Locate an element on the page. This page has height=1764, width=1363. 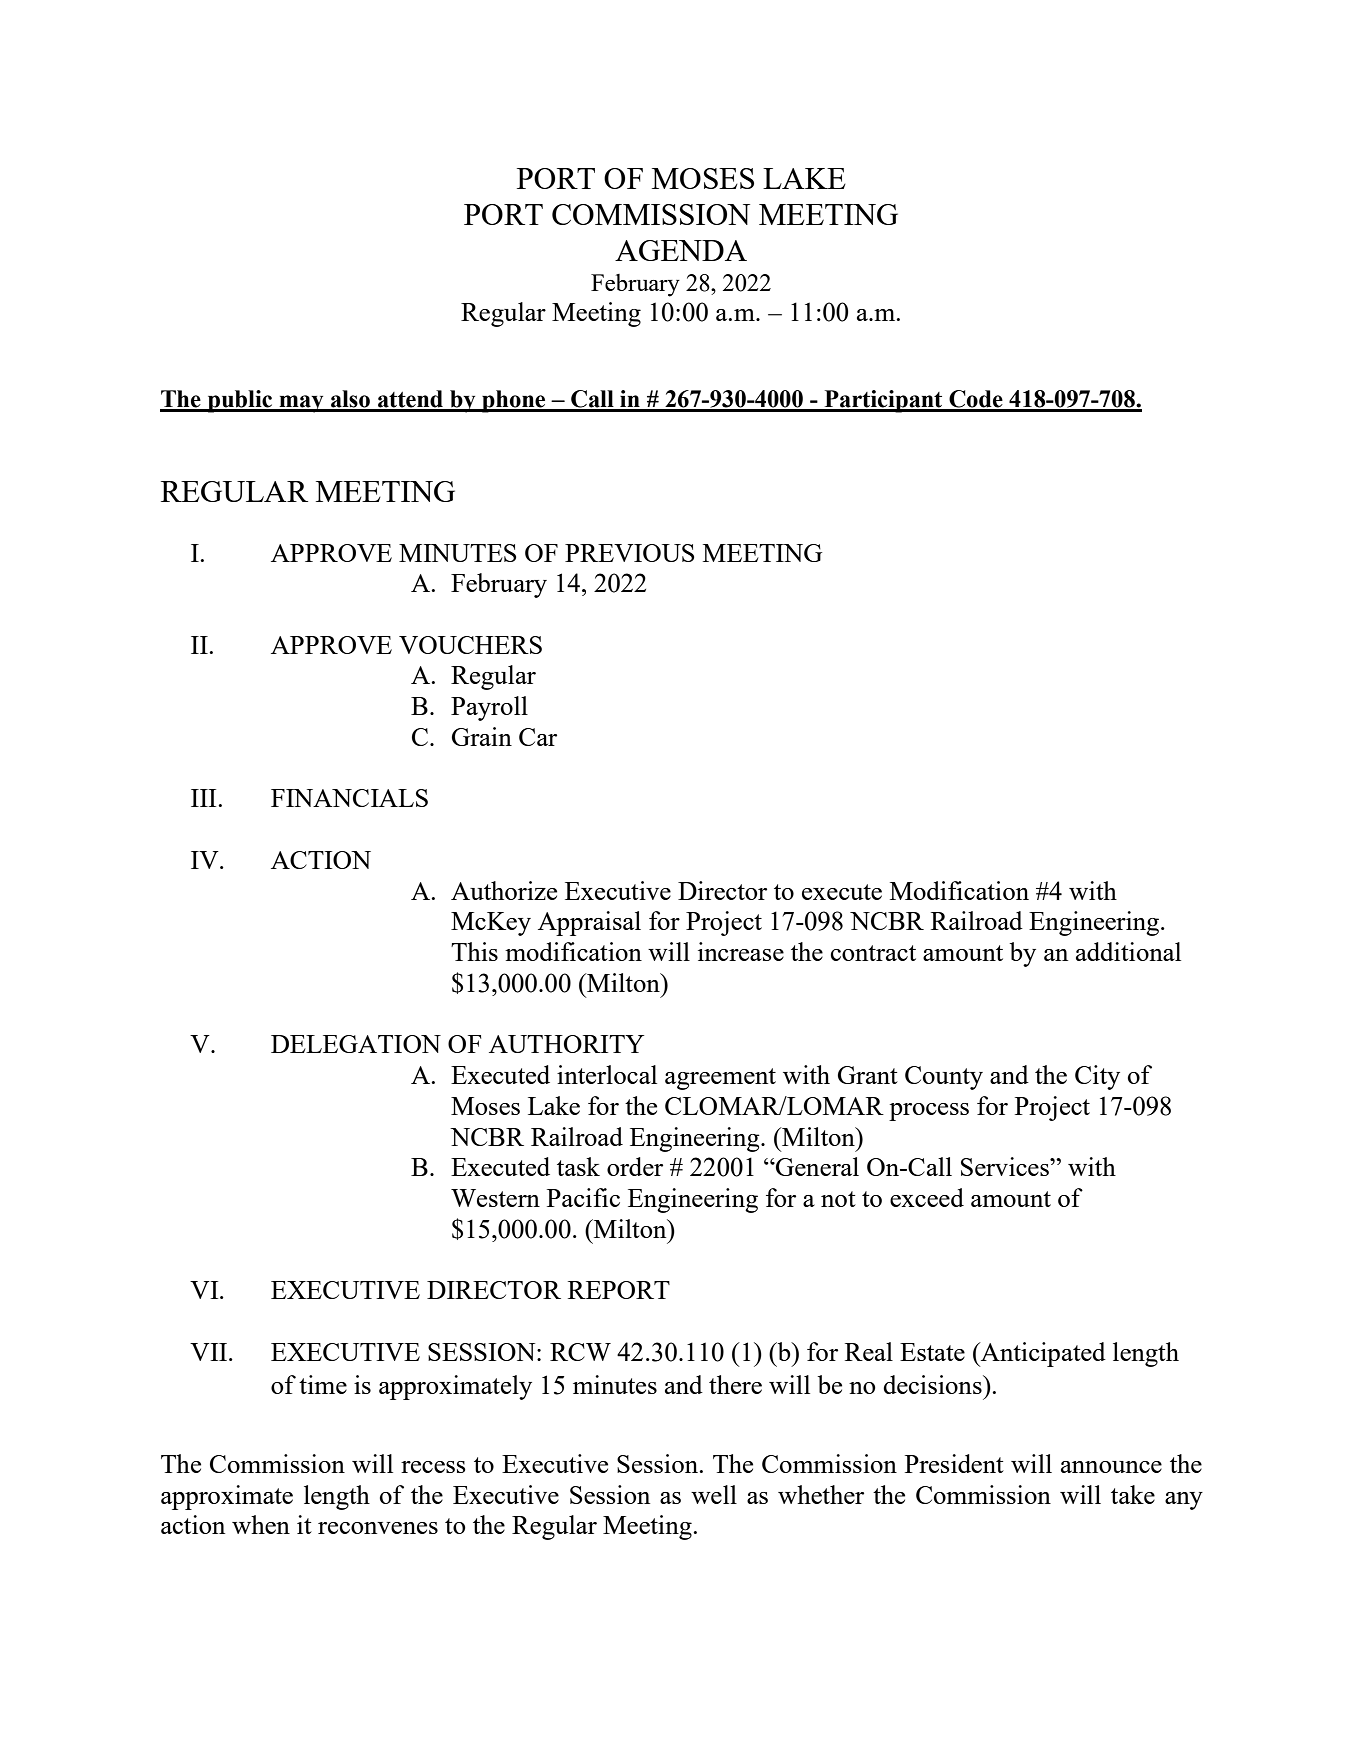
well is located at coordinates (714, 1494).
